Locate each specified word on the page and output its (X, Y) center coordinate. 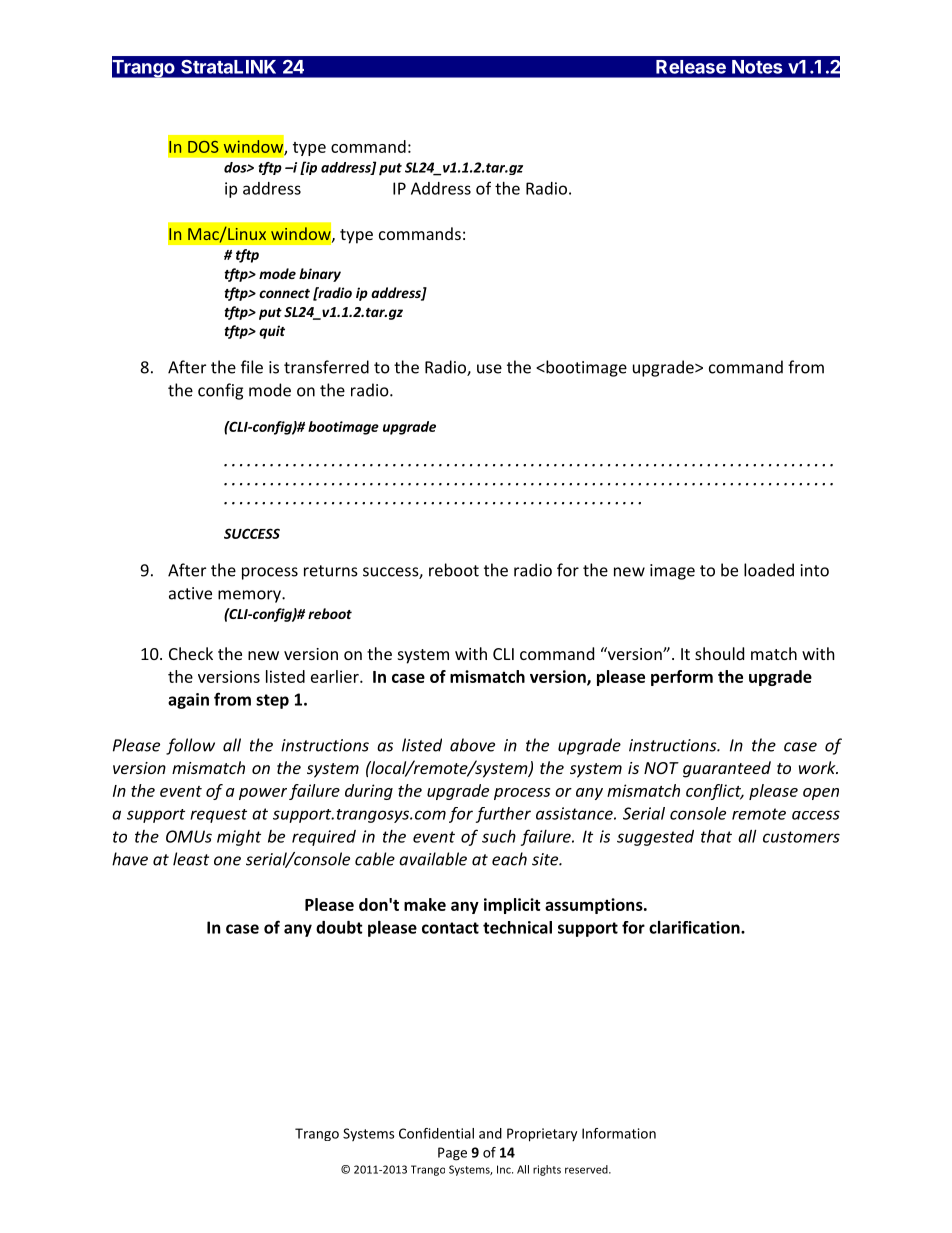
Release (691, 67)
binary (320, 275)
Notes (757, 67)
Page (452, 1154)
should (719, 653)
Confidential (436, 1133)
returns (331, 571)
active (190, 593)
